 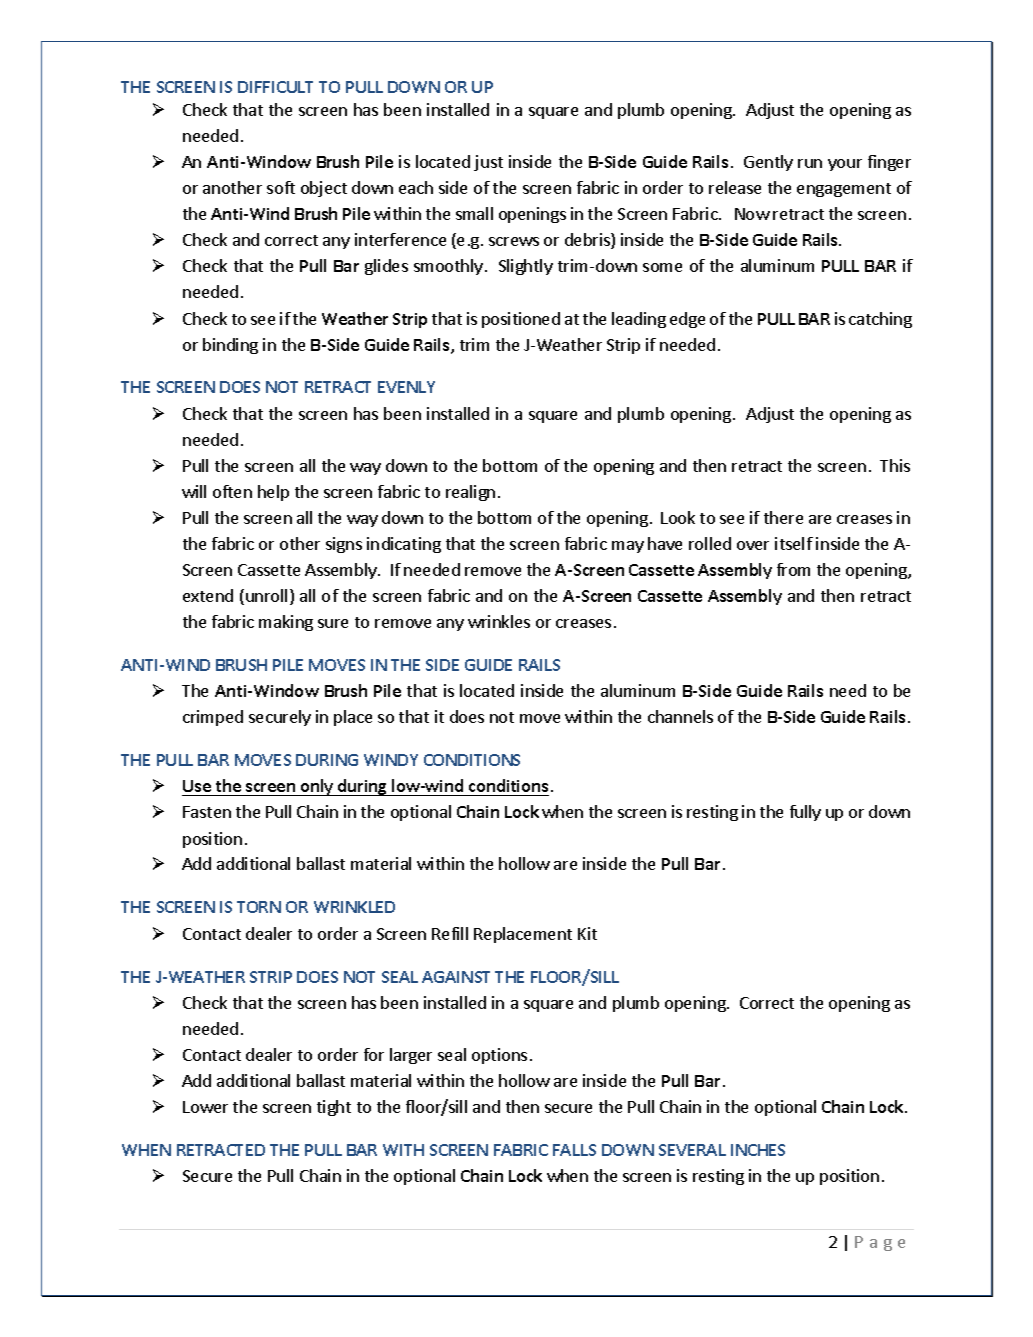 What do you see at coordinates (810, 163) in the image?
I see `run` at bounding box center [810, 163].
